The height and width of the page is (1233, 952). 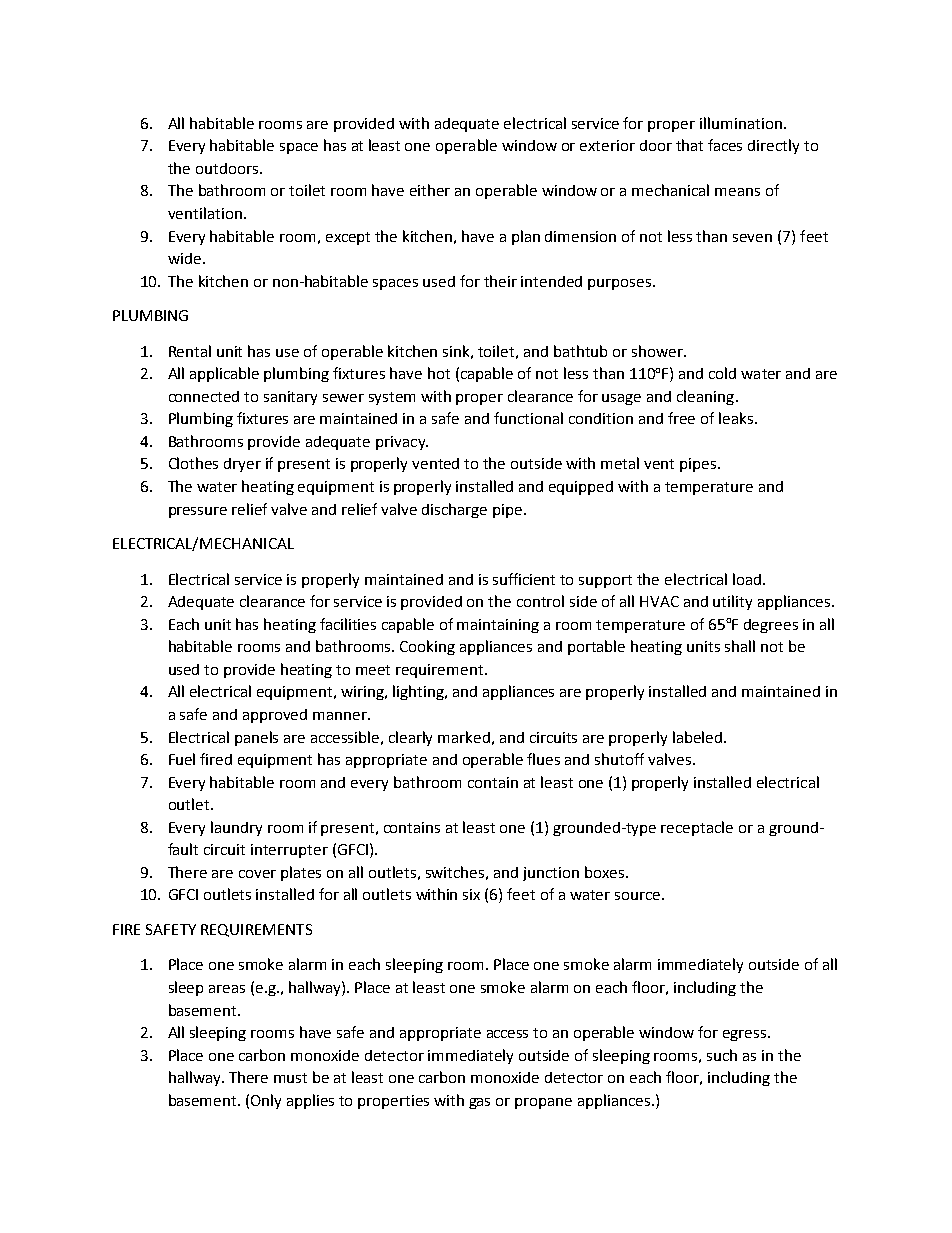 What do you see at coordinates (689, 145) in the page?
I see `that` at bounding box center [689, 145].
